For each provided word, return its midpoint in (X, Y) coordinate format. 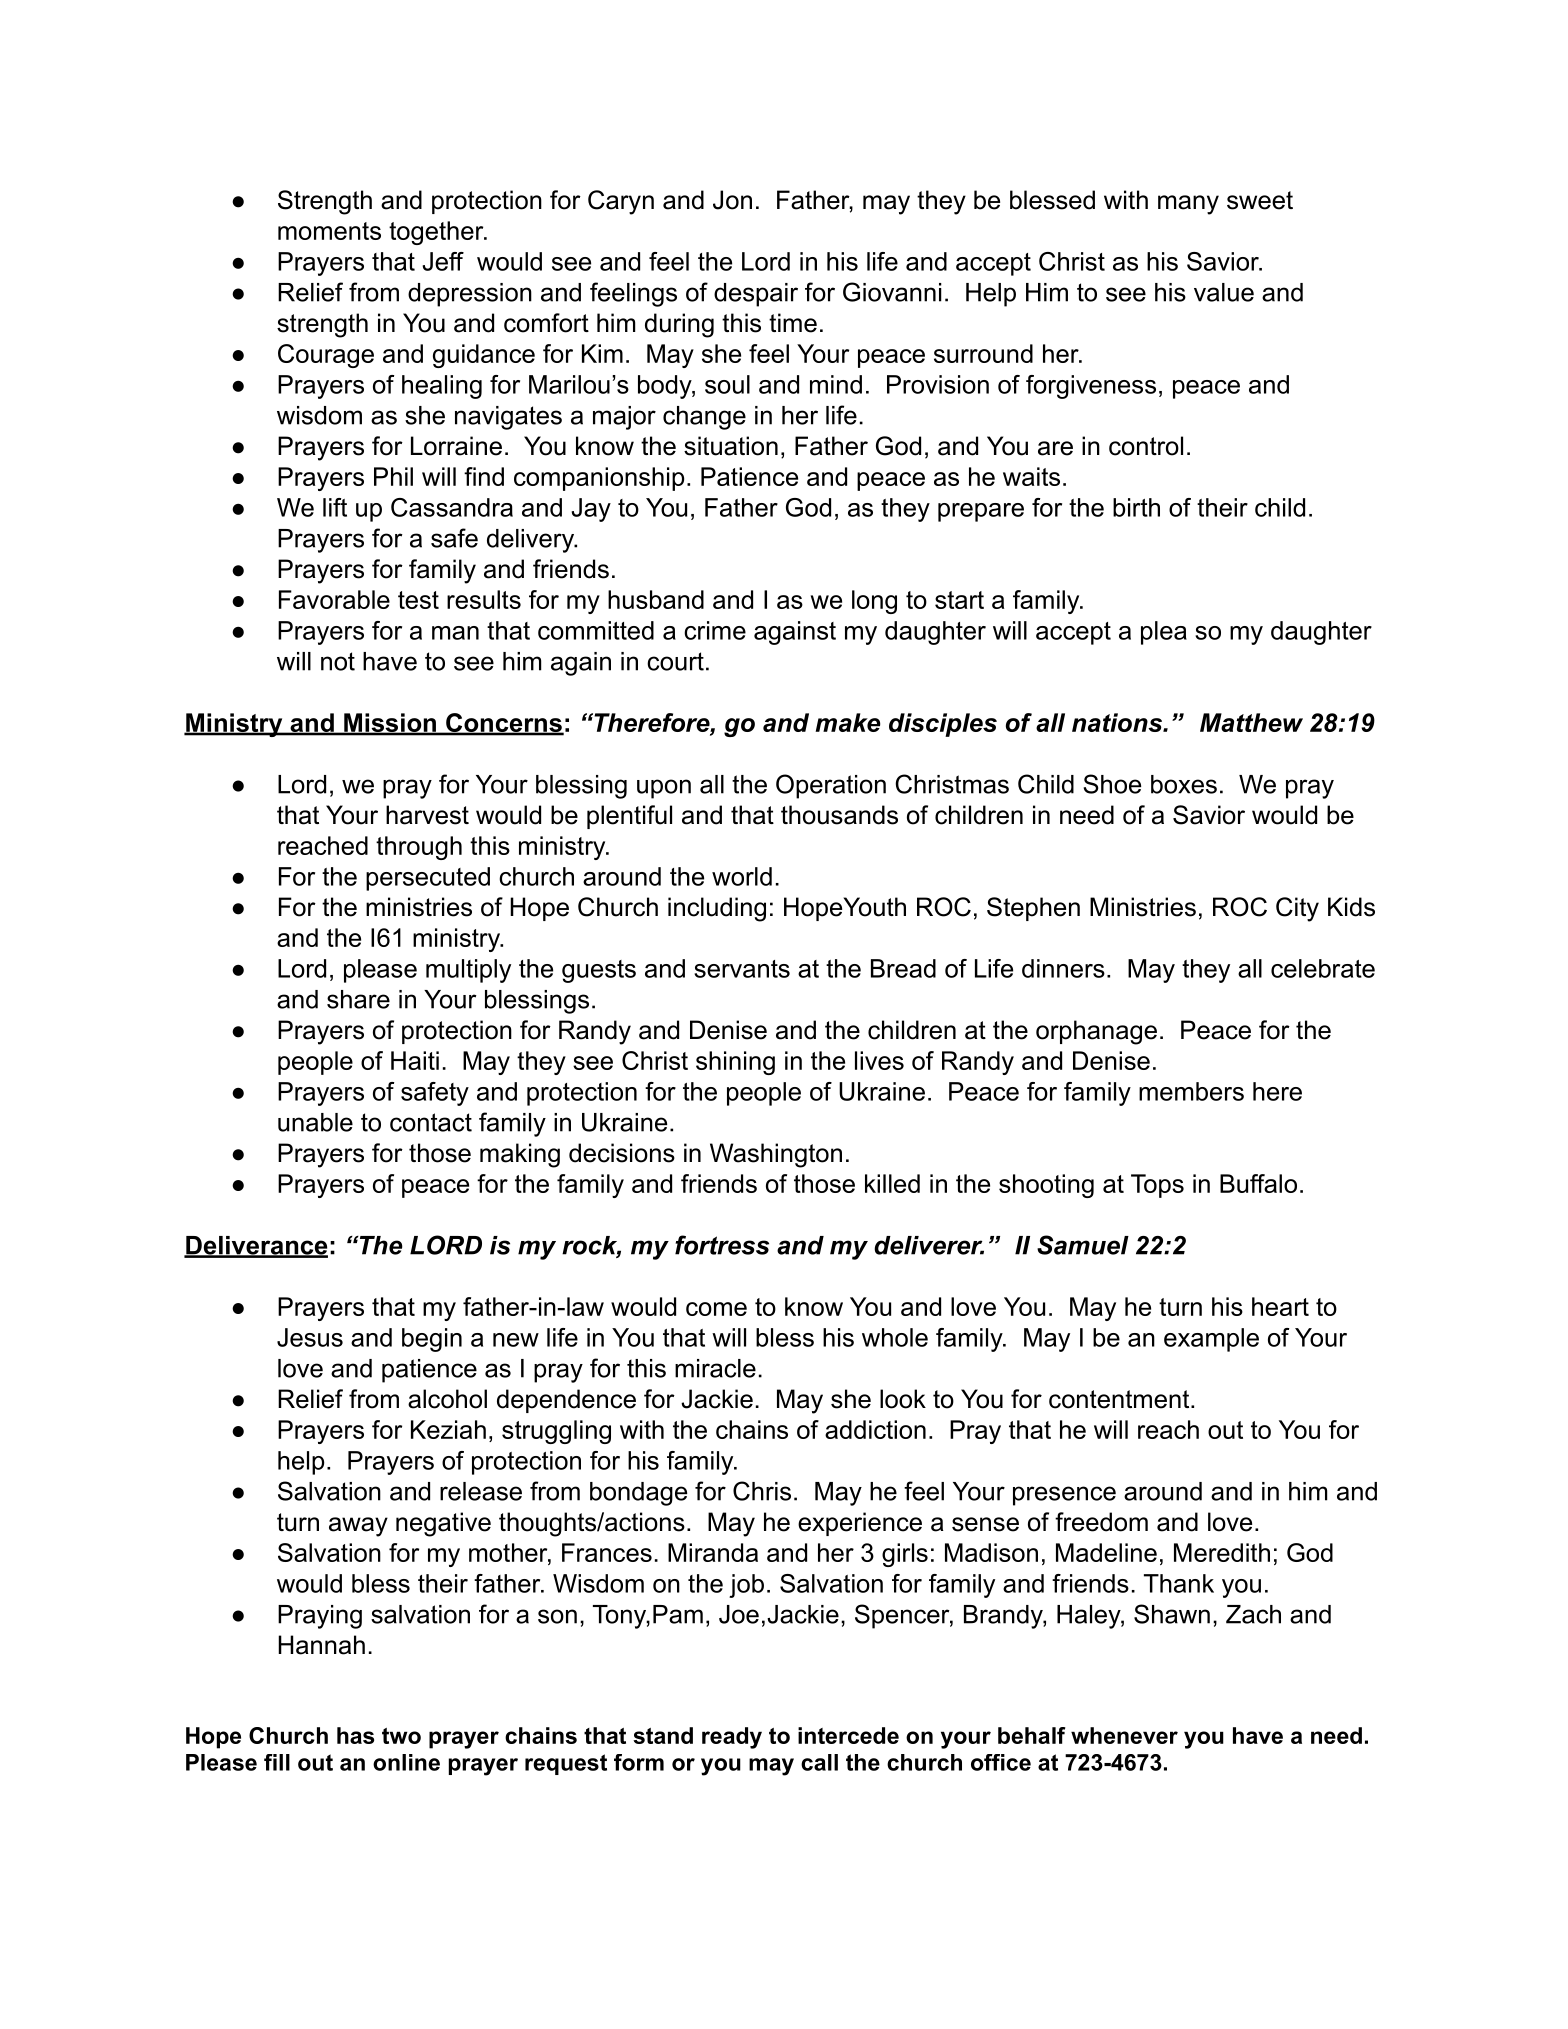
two (401, 1736)
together (437, 233)
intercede (848, 1735)
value (1224, 292)
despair (756, 295)
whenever (1124, 1735)
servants (742, 969)
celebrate (1323, 968)
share (358, 999)
